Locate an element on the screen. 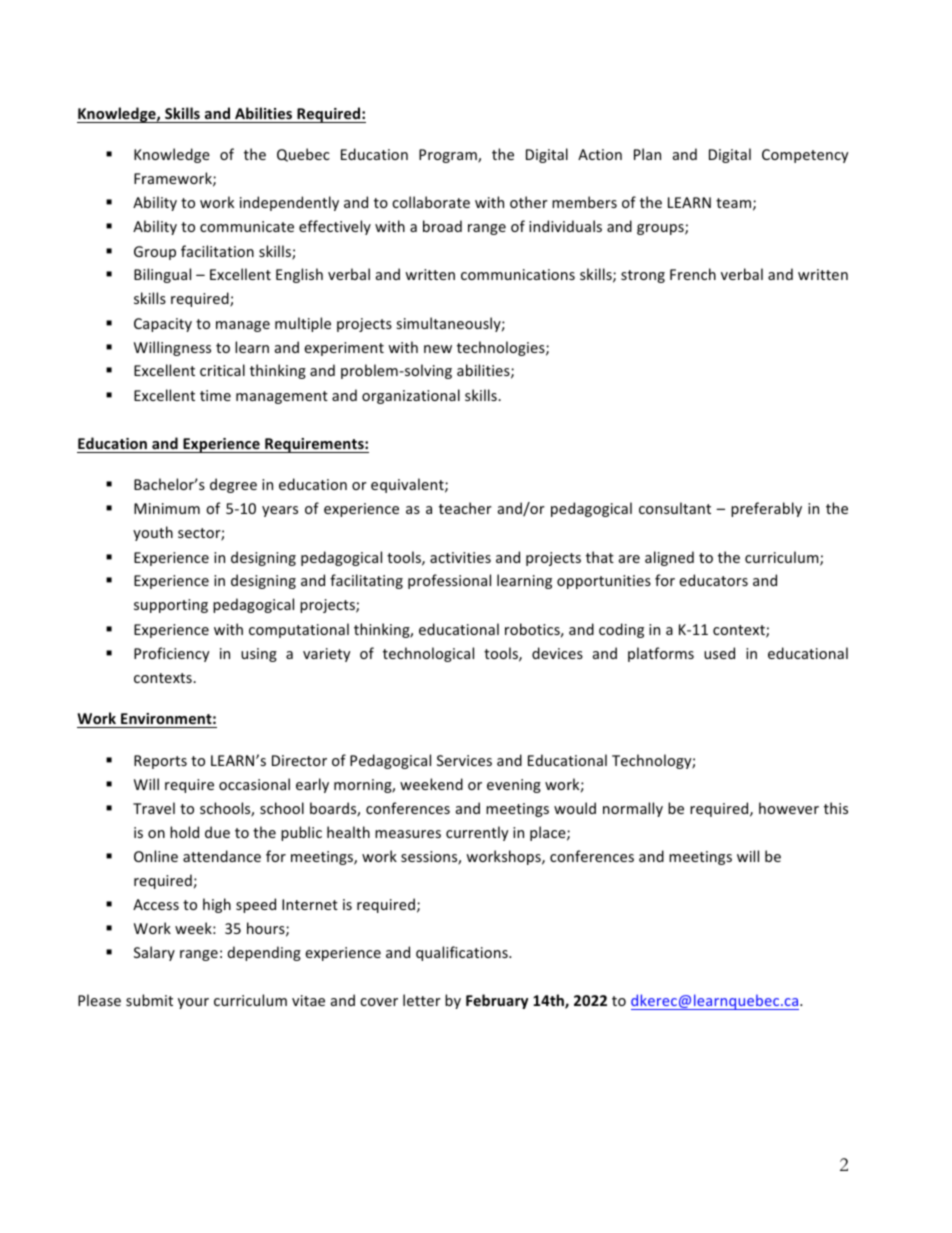 This screenshot has width=952, height=1233. Services is located at coordinates (464, 760).
